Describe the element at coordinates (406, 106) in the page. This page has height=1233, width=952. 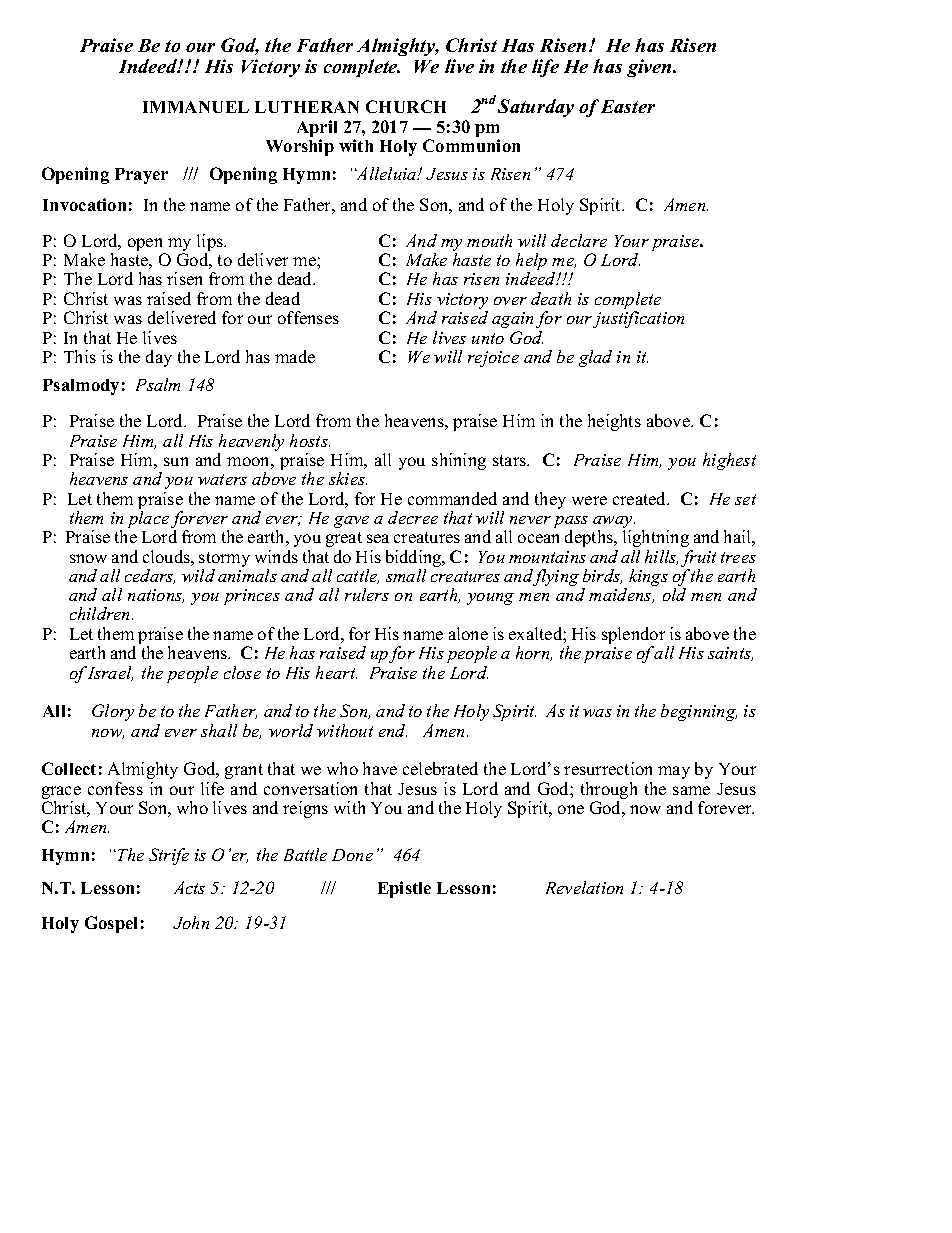
I see `CHURCH` at that location.
